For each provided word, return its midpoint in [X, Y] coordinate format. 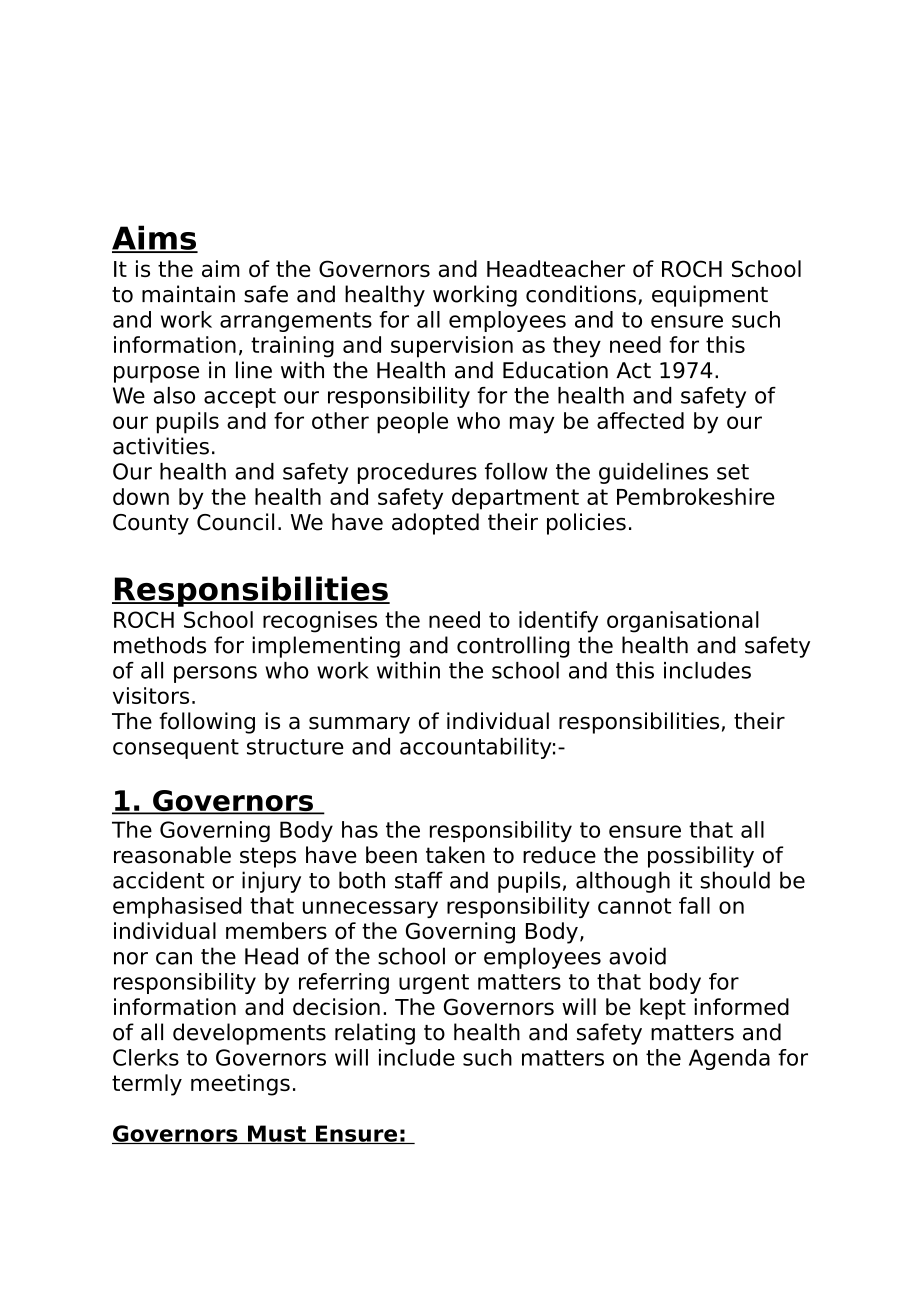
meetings [240, 1085]
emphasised [177, 907]
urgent [434, 984]
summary [359, 725]
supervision [452, 347]
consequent [176, 749]
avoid [637, 956]
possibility [701, 857]
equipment [710, 296]
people [412, 423]
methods [160, 645]
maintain [188, 294]
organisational [683, 622]
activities [161, 446]
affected [640, 420]
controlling [513, 647]
